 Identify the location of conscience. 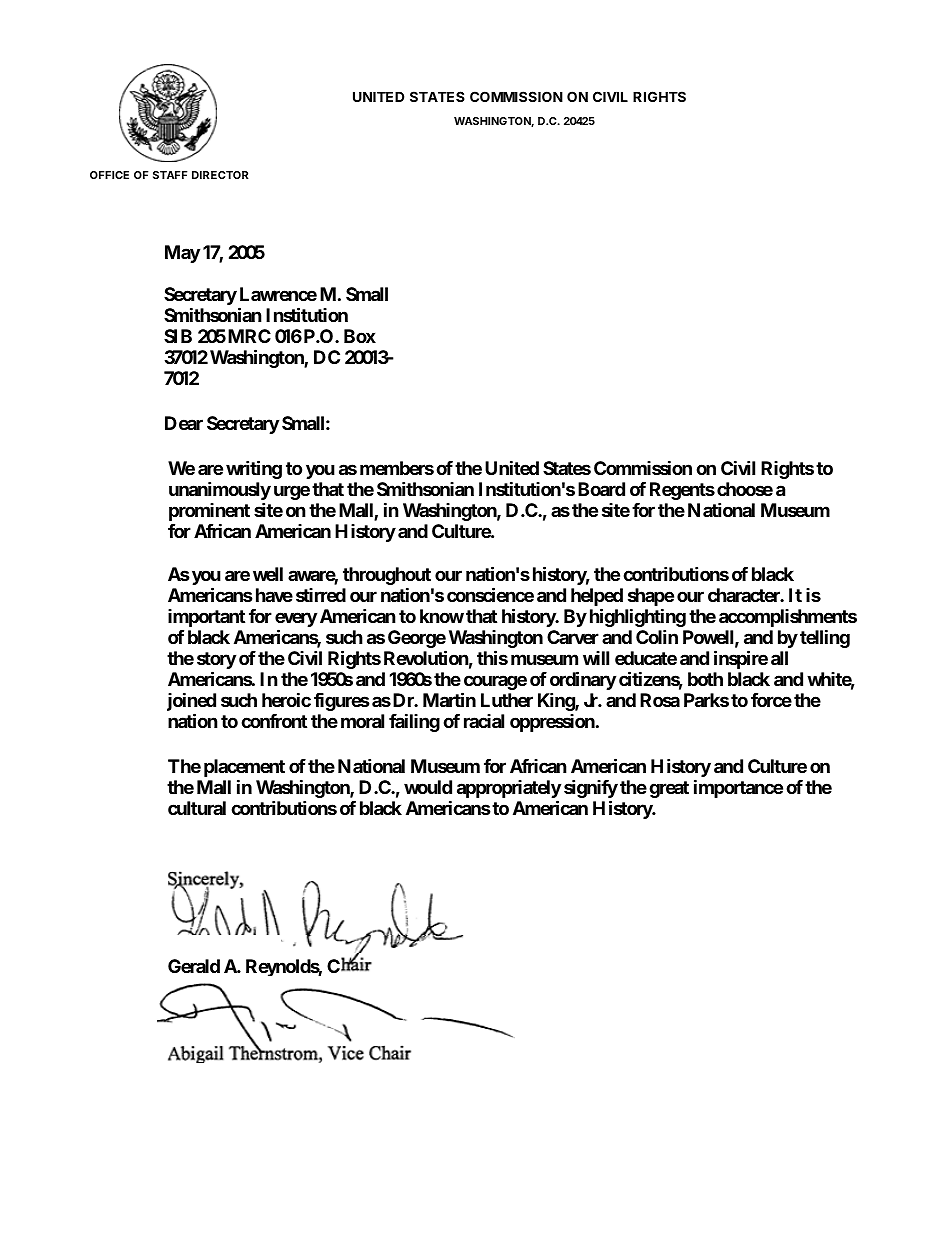
(490, 595).
